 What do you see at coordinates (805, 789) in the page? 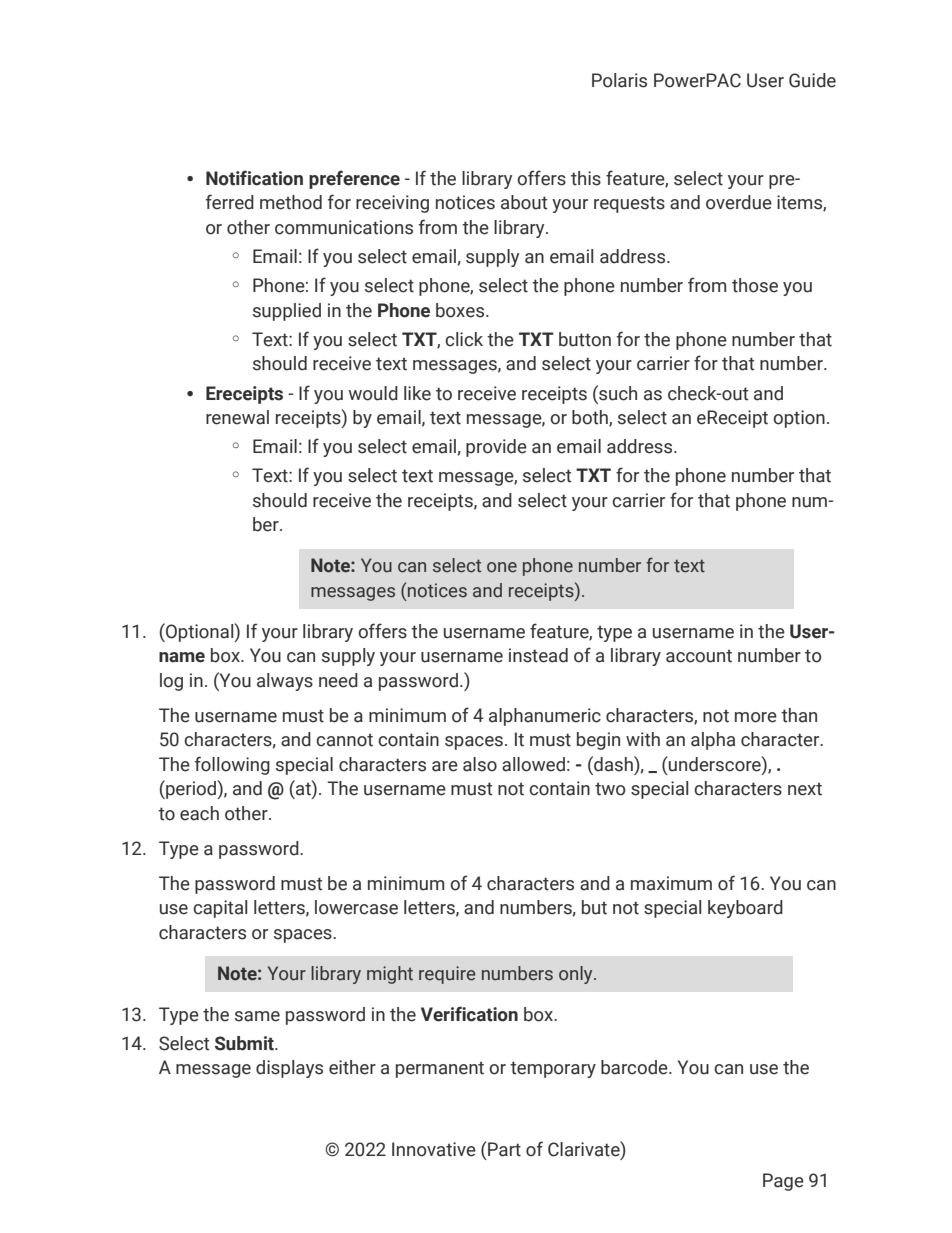
I see `next` at bounding box center [805, 789].
